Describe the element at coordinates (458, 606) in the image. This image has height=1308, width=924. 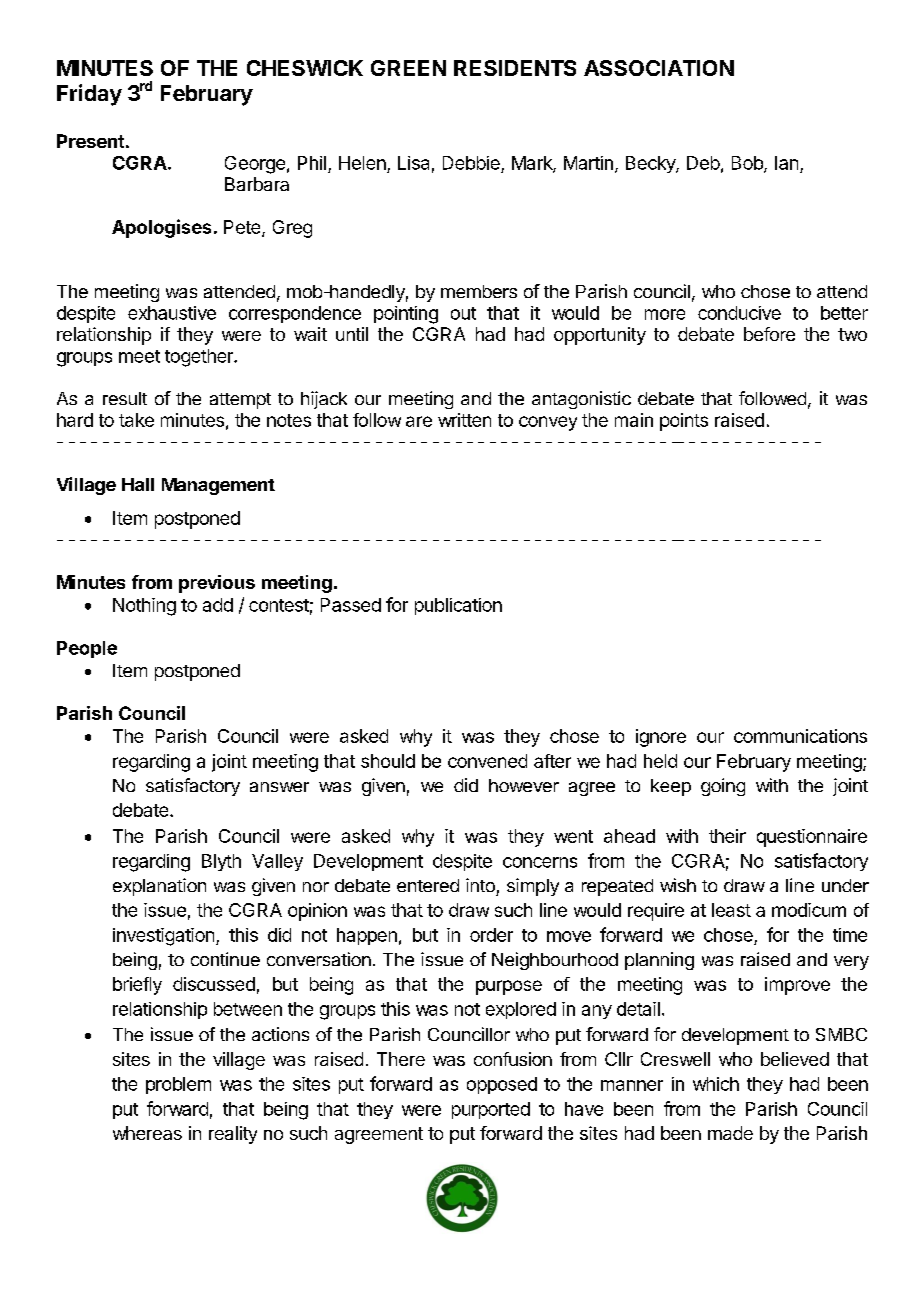
I see `publication` at that location.
